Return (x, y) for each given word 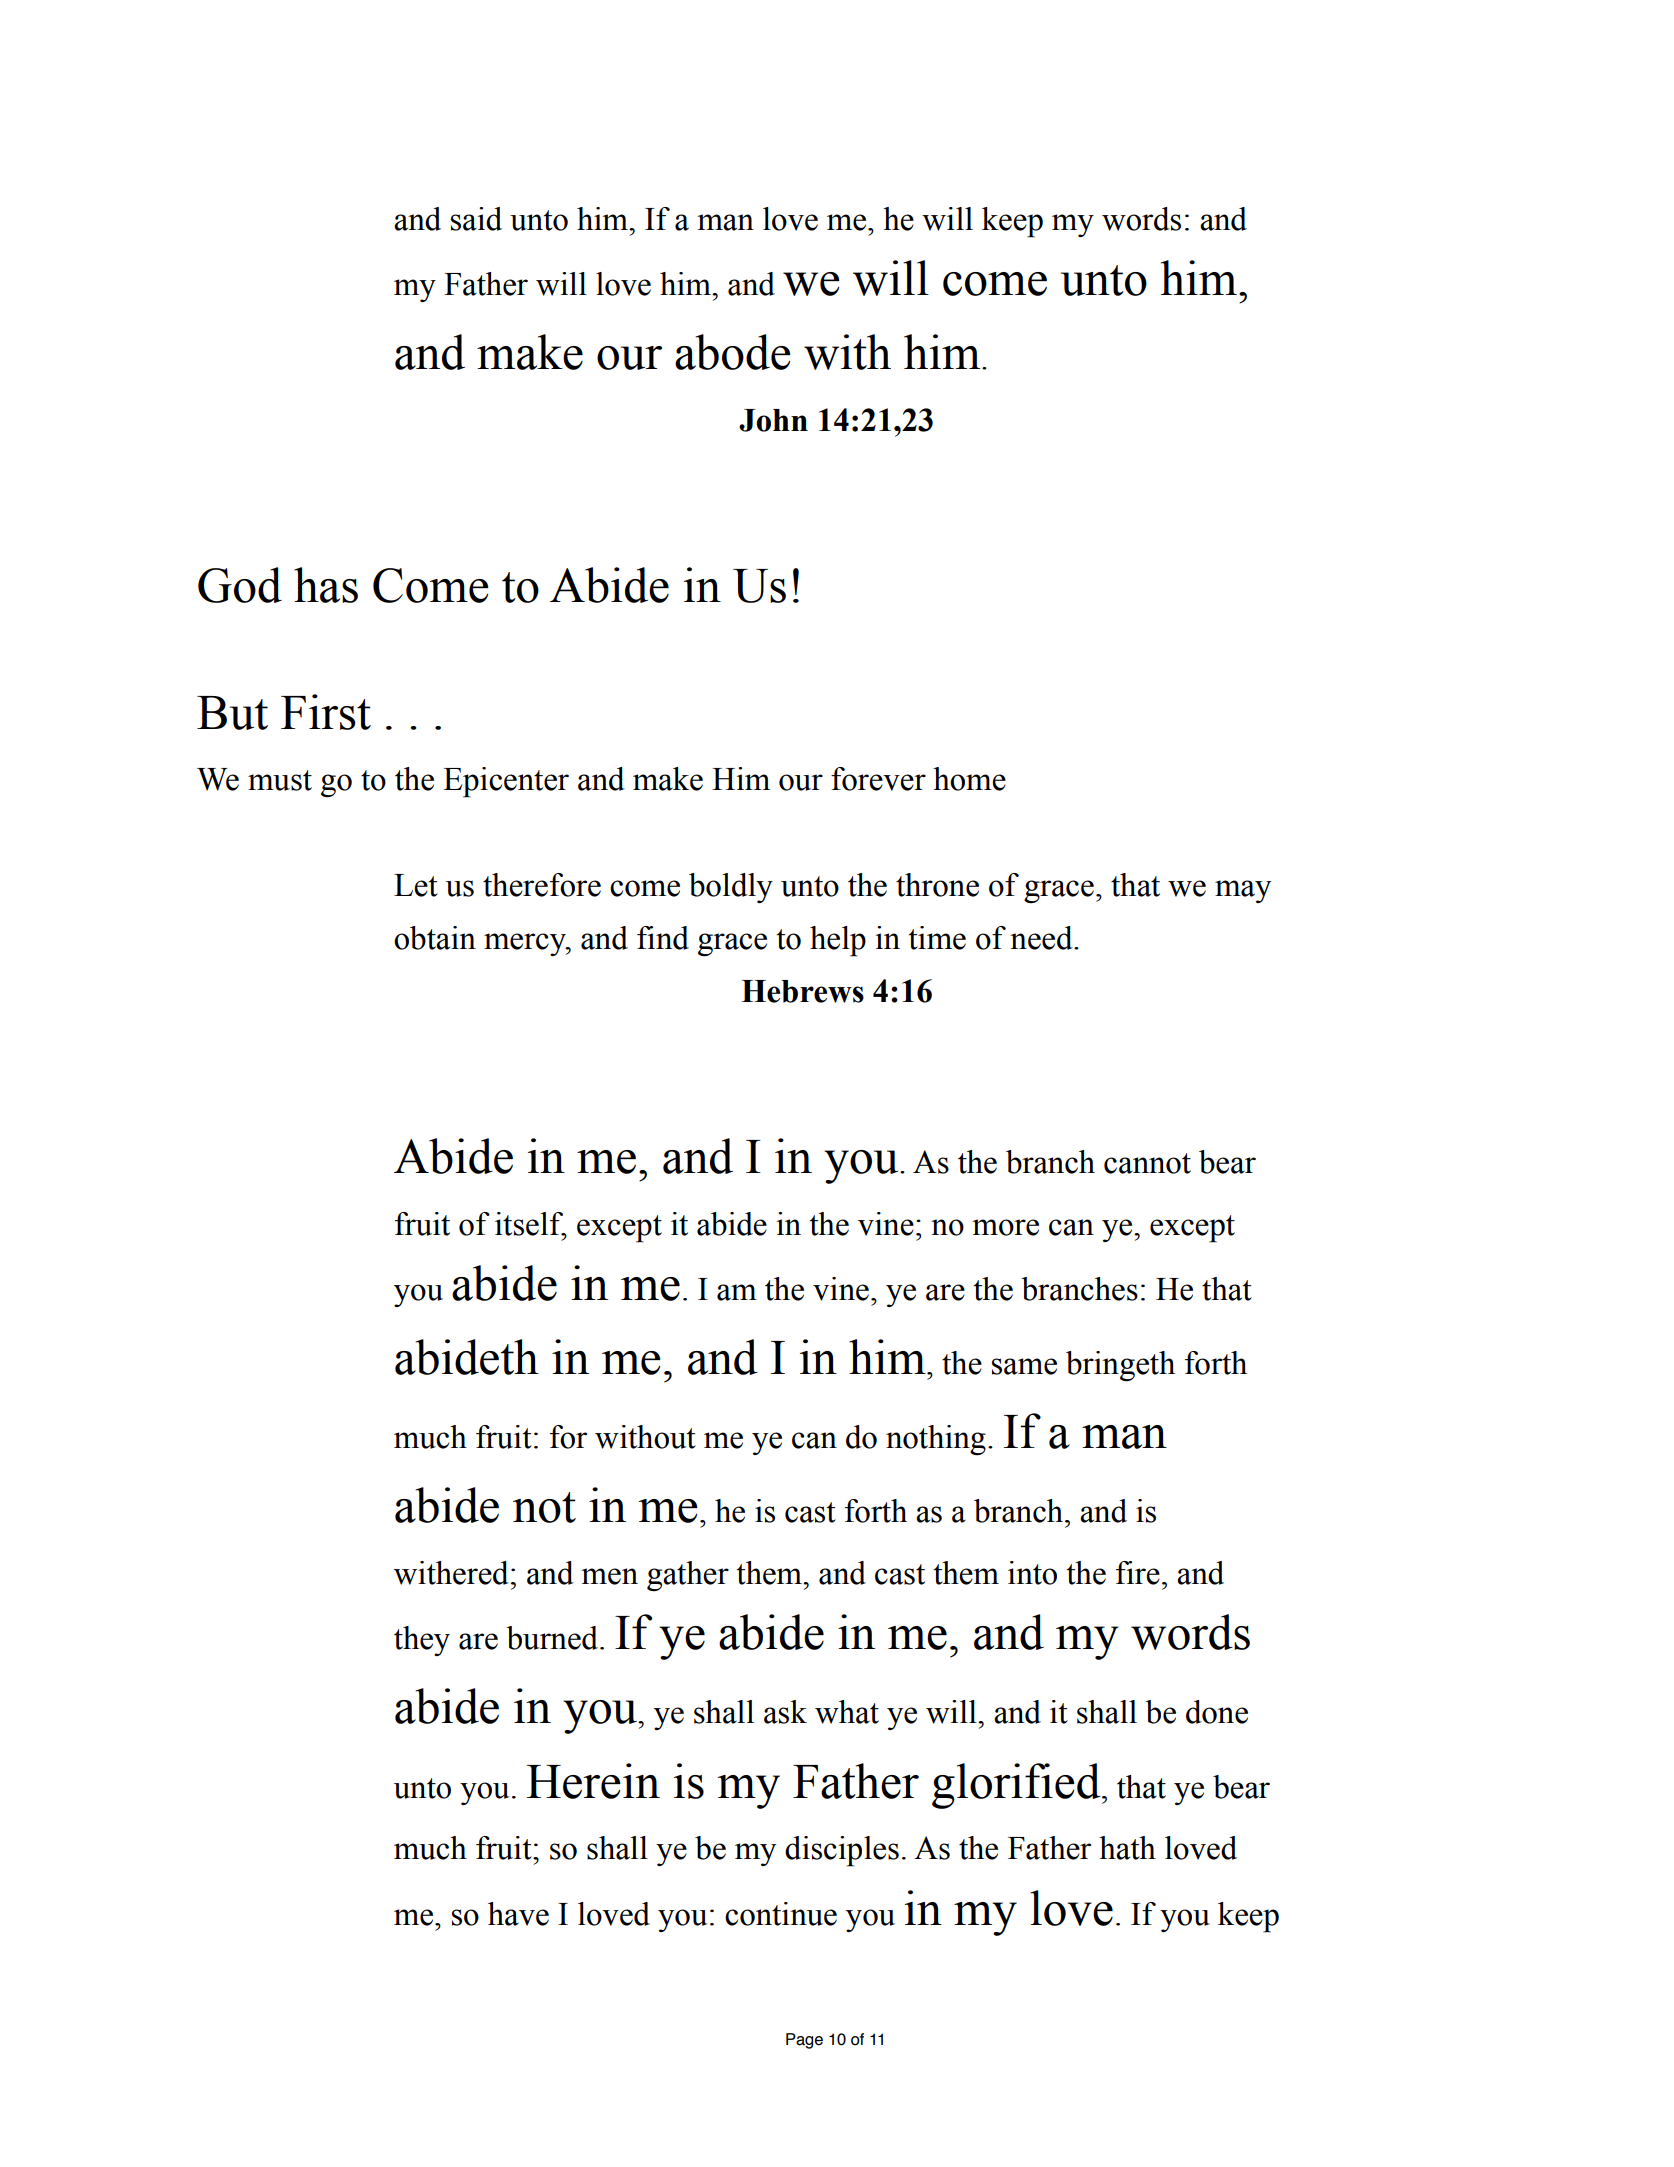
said (476, 219)
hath (1127, 1848)
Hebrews (802, 991)
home (969, 779)
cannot (1147, 1163)
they (422, 1641)
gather (688, 1576)
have (518, 1914)
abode (733, 352)
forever (878, 779)
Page (804, 2041)
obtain (435, 938)
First (326, 712)
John (773, 420)
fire (1138, 1573)
